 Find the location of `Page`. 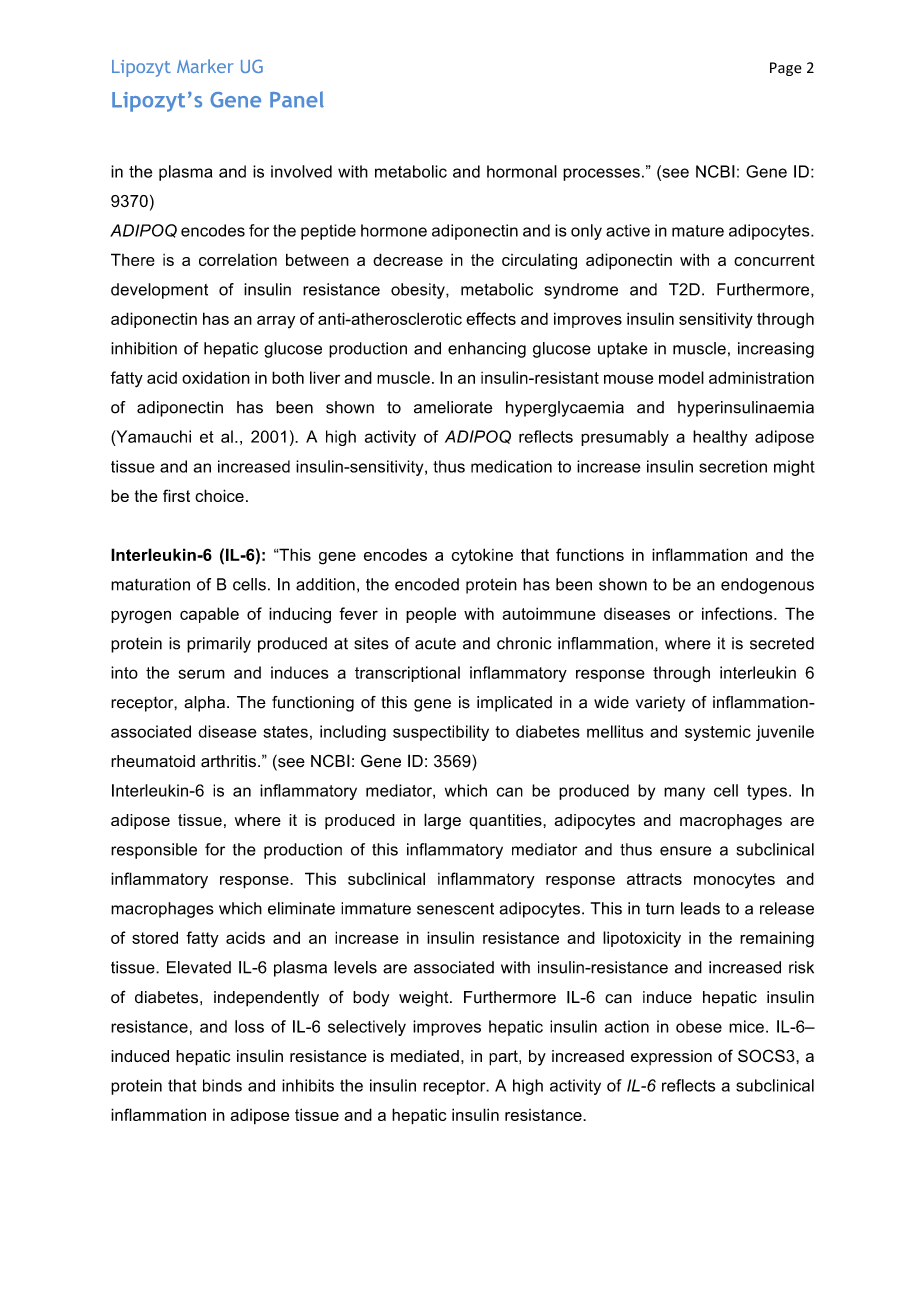

Page is located at coordinates (786, 69).
